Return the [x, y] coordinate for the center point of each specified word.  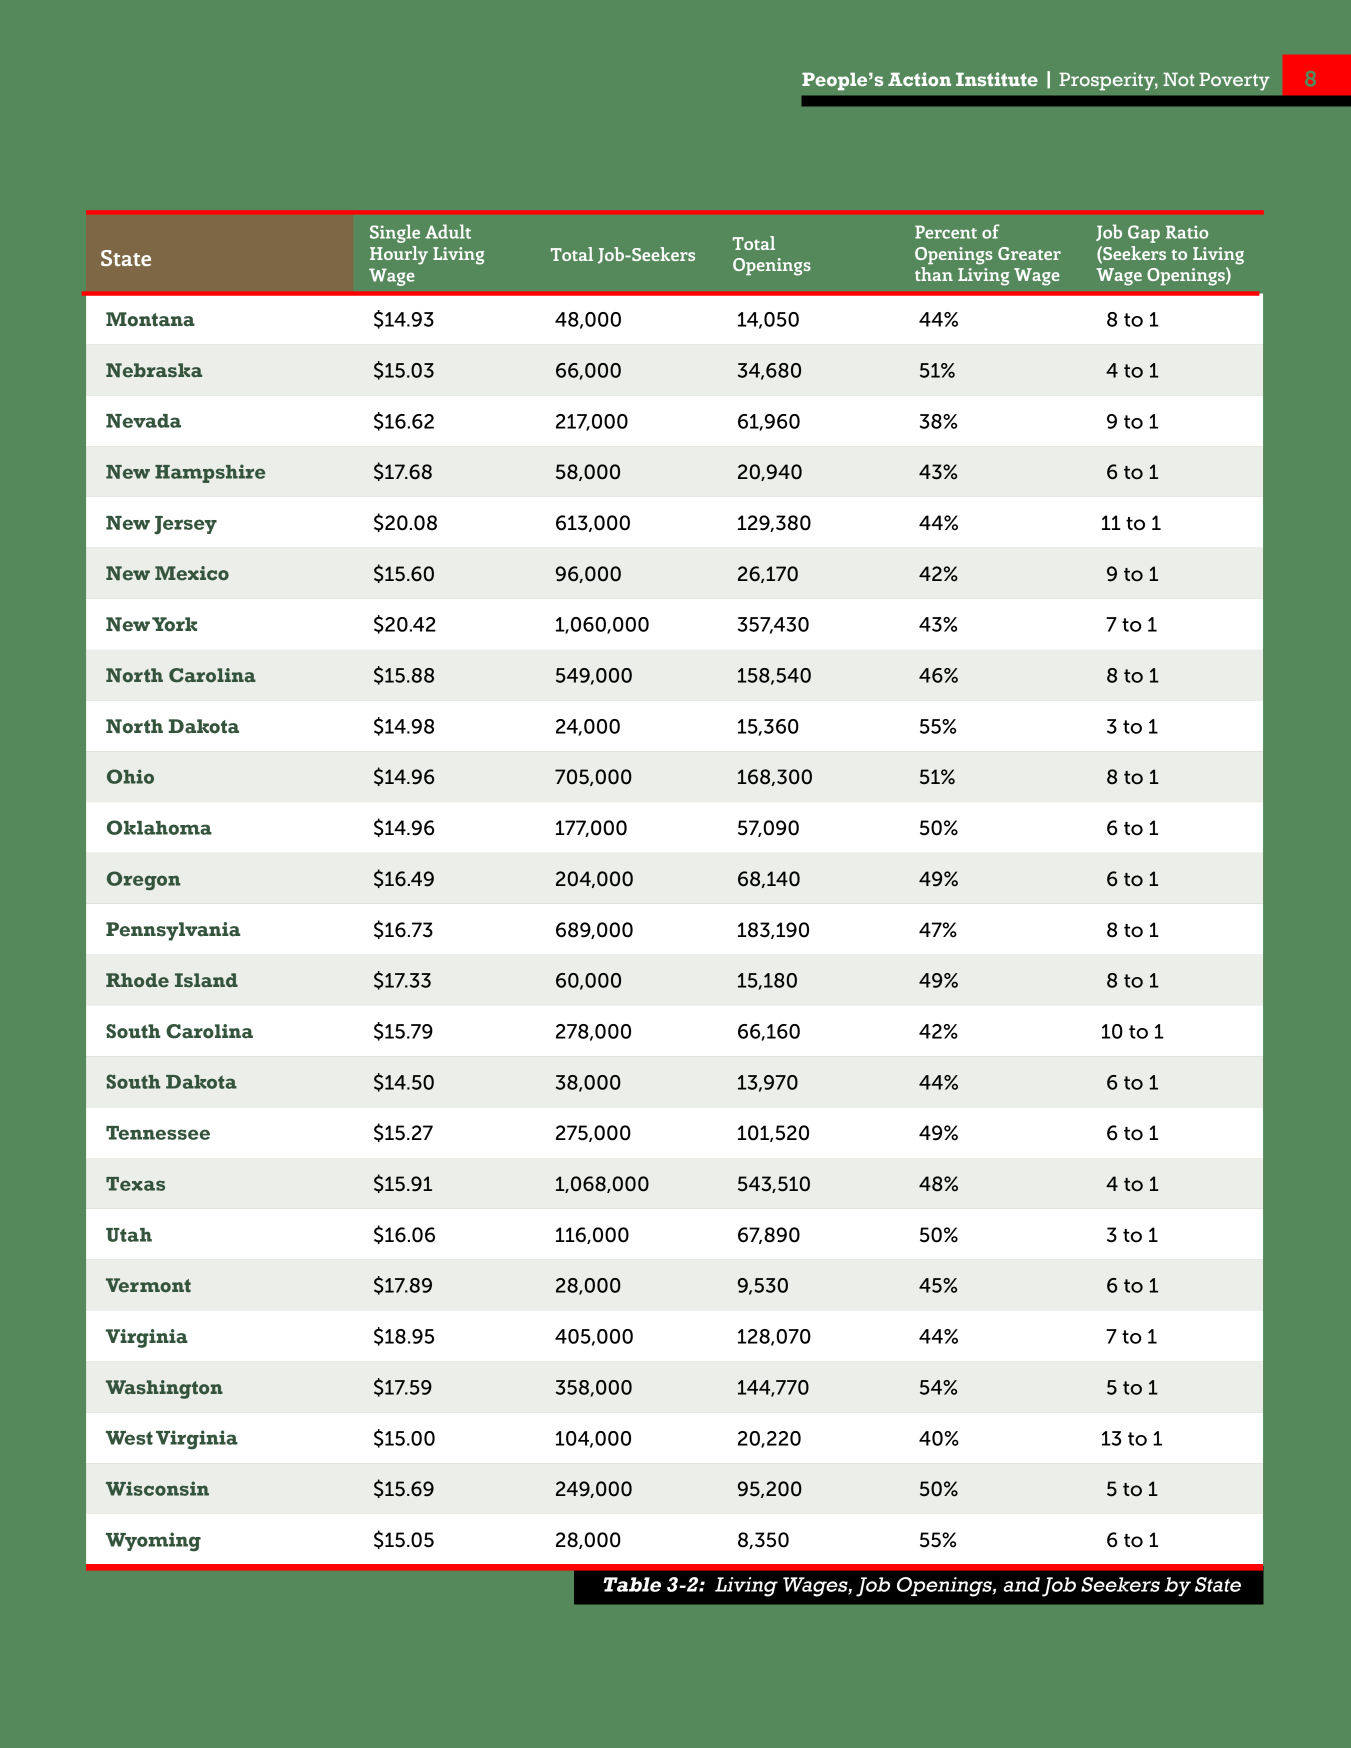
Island [206, 980]
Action [919, 79]
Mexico [192, 573]
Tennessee [158, 1133]
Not [1178, 79]
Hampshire [210, 473]
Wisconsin [157, 1488]
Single [395, 233]
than [934, 274]
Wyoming [153, 1542]
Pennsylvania [173, 931]
